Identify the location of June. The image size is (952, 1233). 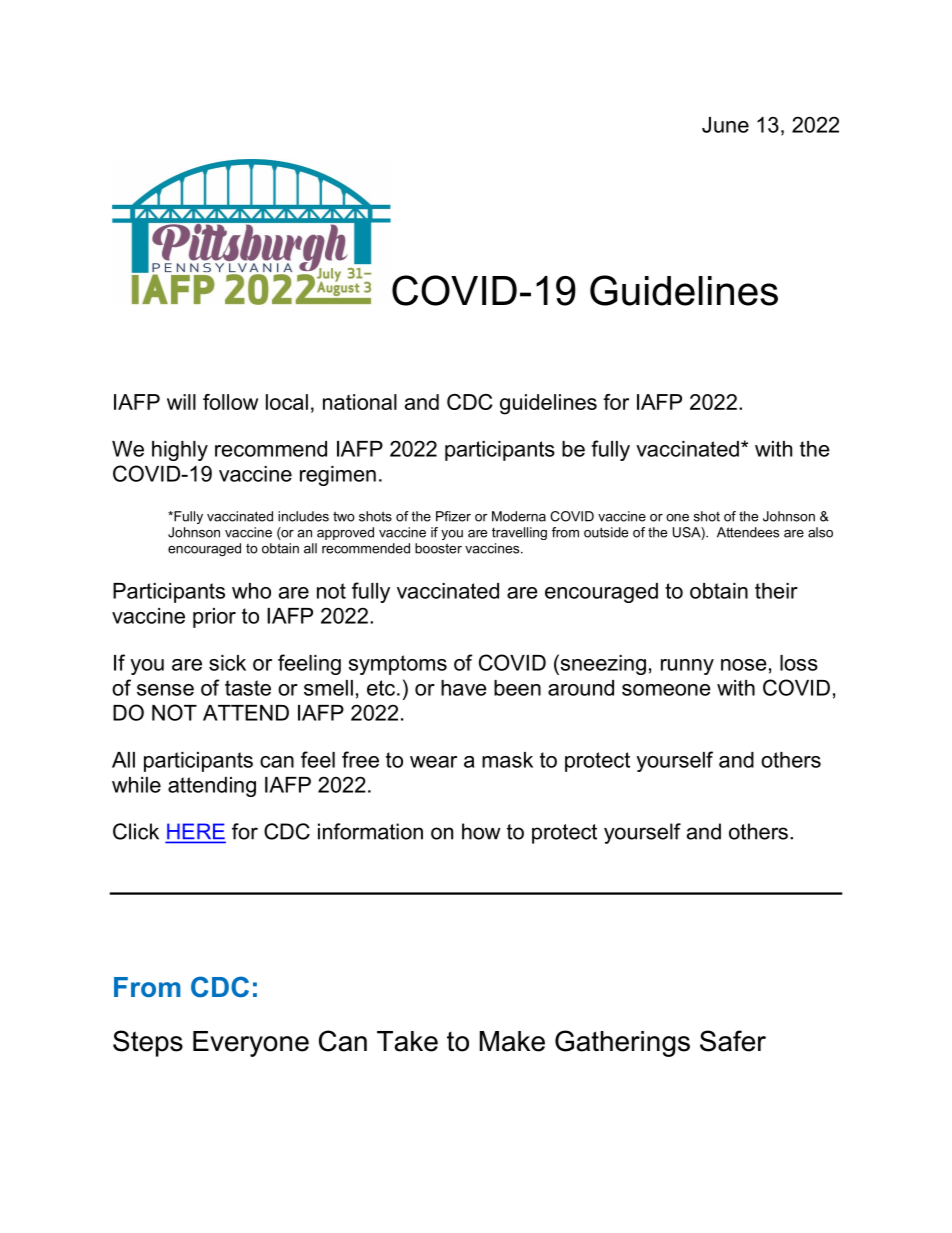
(725, 125).
